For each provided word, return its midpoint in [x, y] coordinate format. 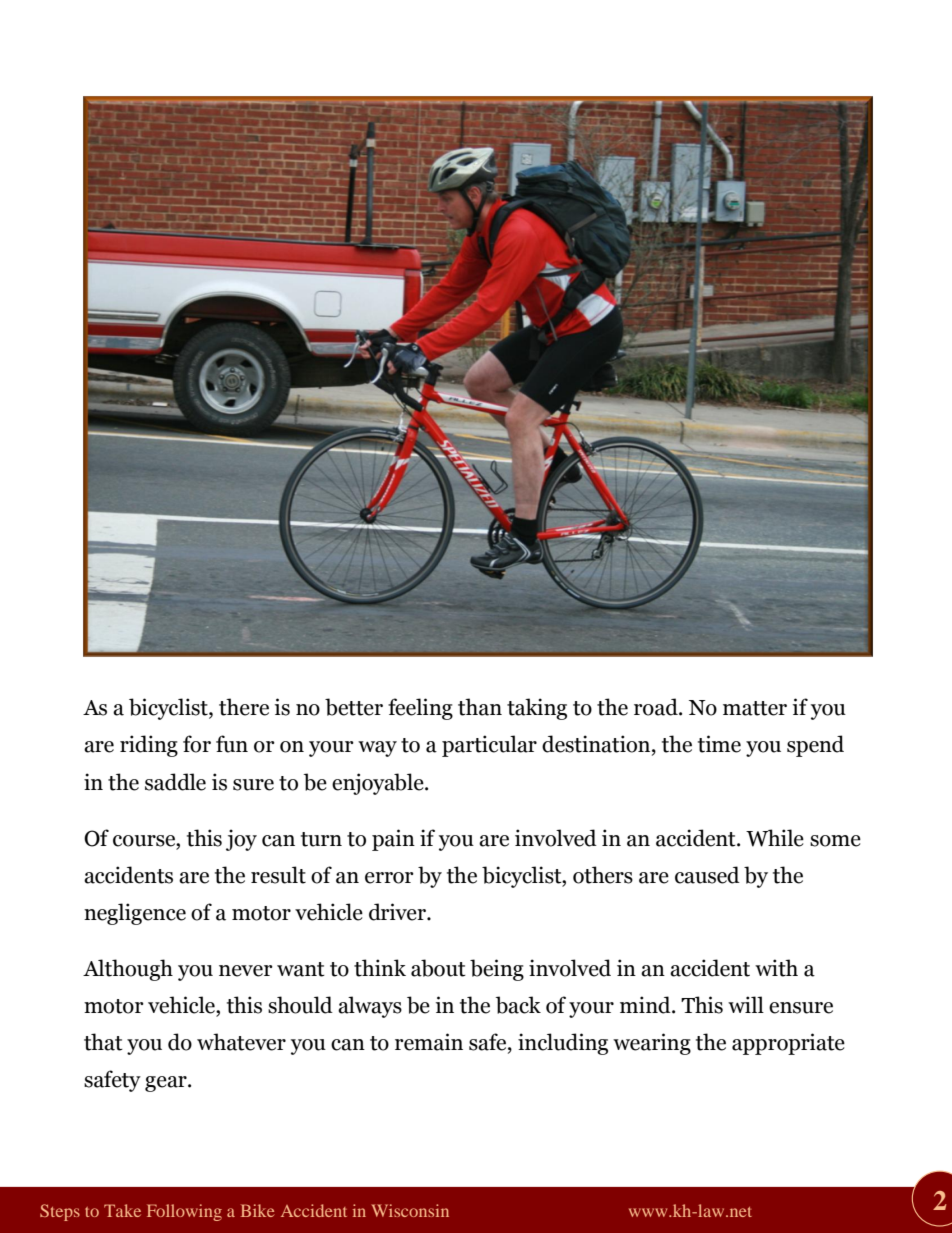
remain [429, 1042]
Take [122, 1210]
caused [707, 875]
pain [393, 840]
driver [398, 912]
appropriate [788, 1044]
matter [755, 708]
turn [321, 839]
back [518, 1005]
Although [128, 970]
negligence [135, 914]
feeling [420, 709]
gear [167, 1084]
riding [149, 746]
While [775, 838]
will [746, 1004]
